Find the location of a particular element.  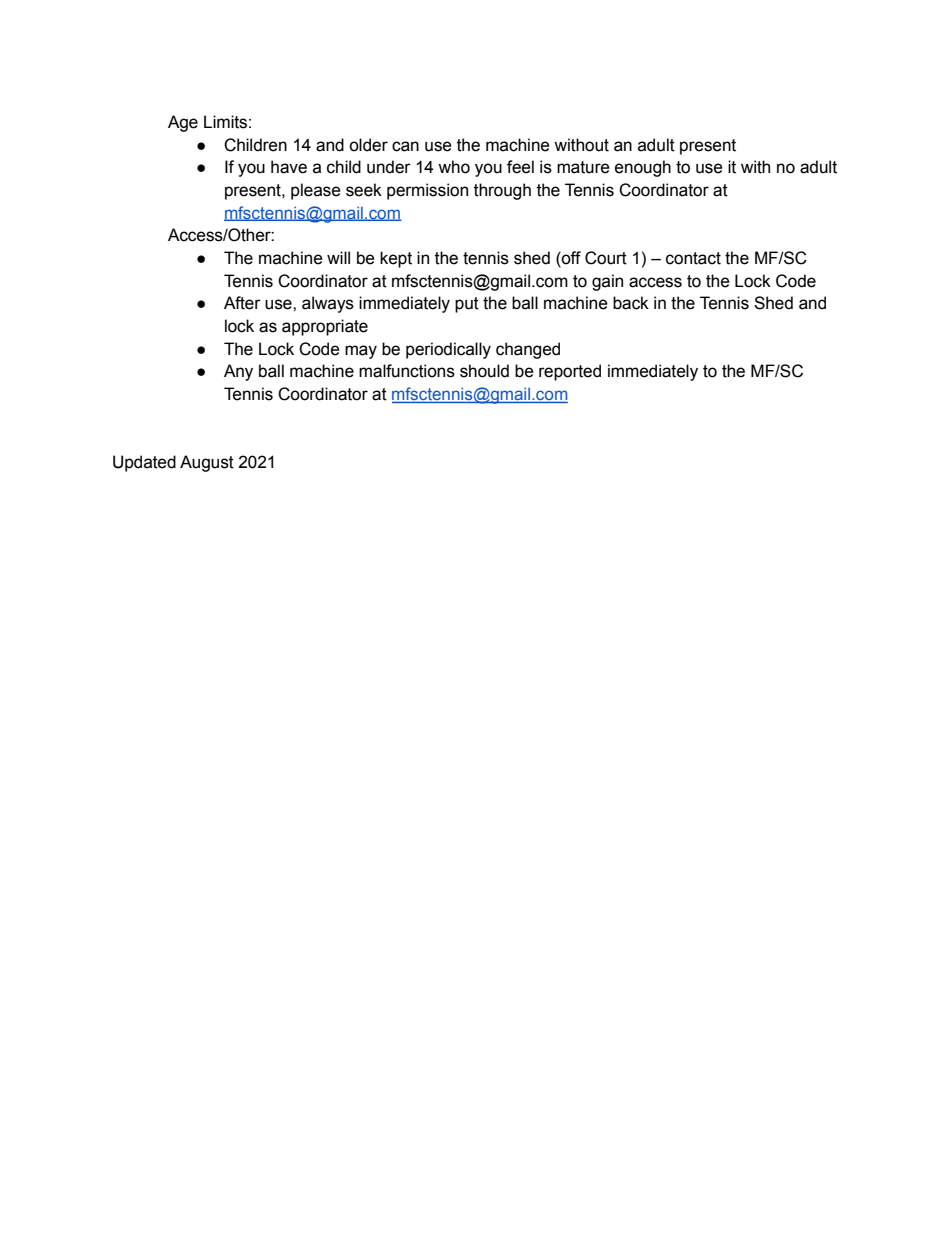

After is located at coordinates (242, 303).
